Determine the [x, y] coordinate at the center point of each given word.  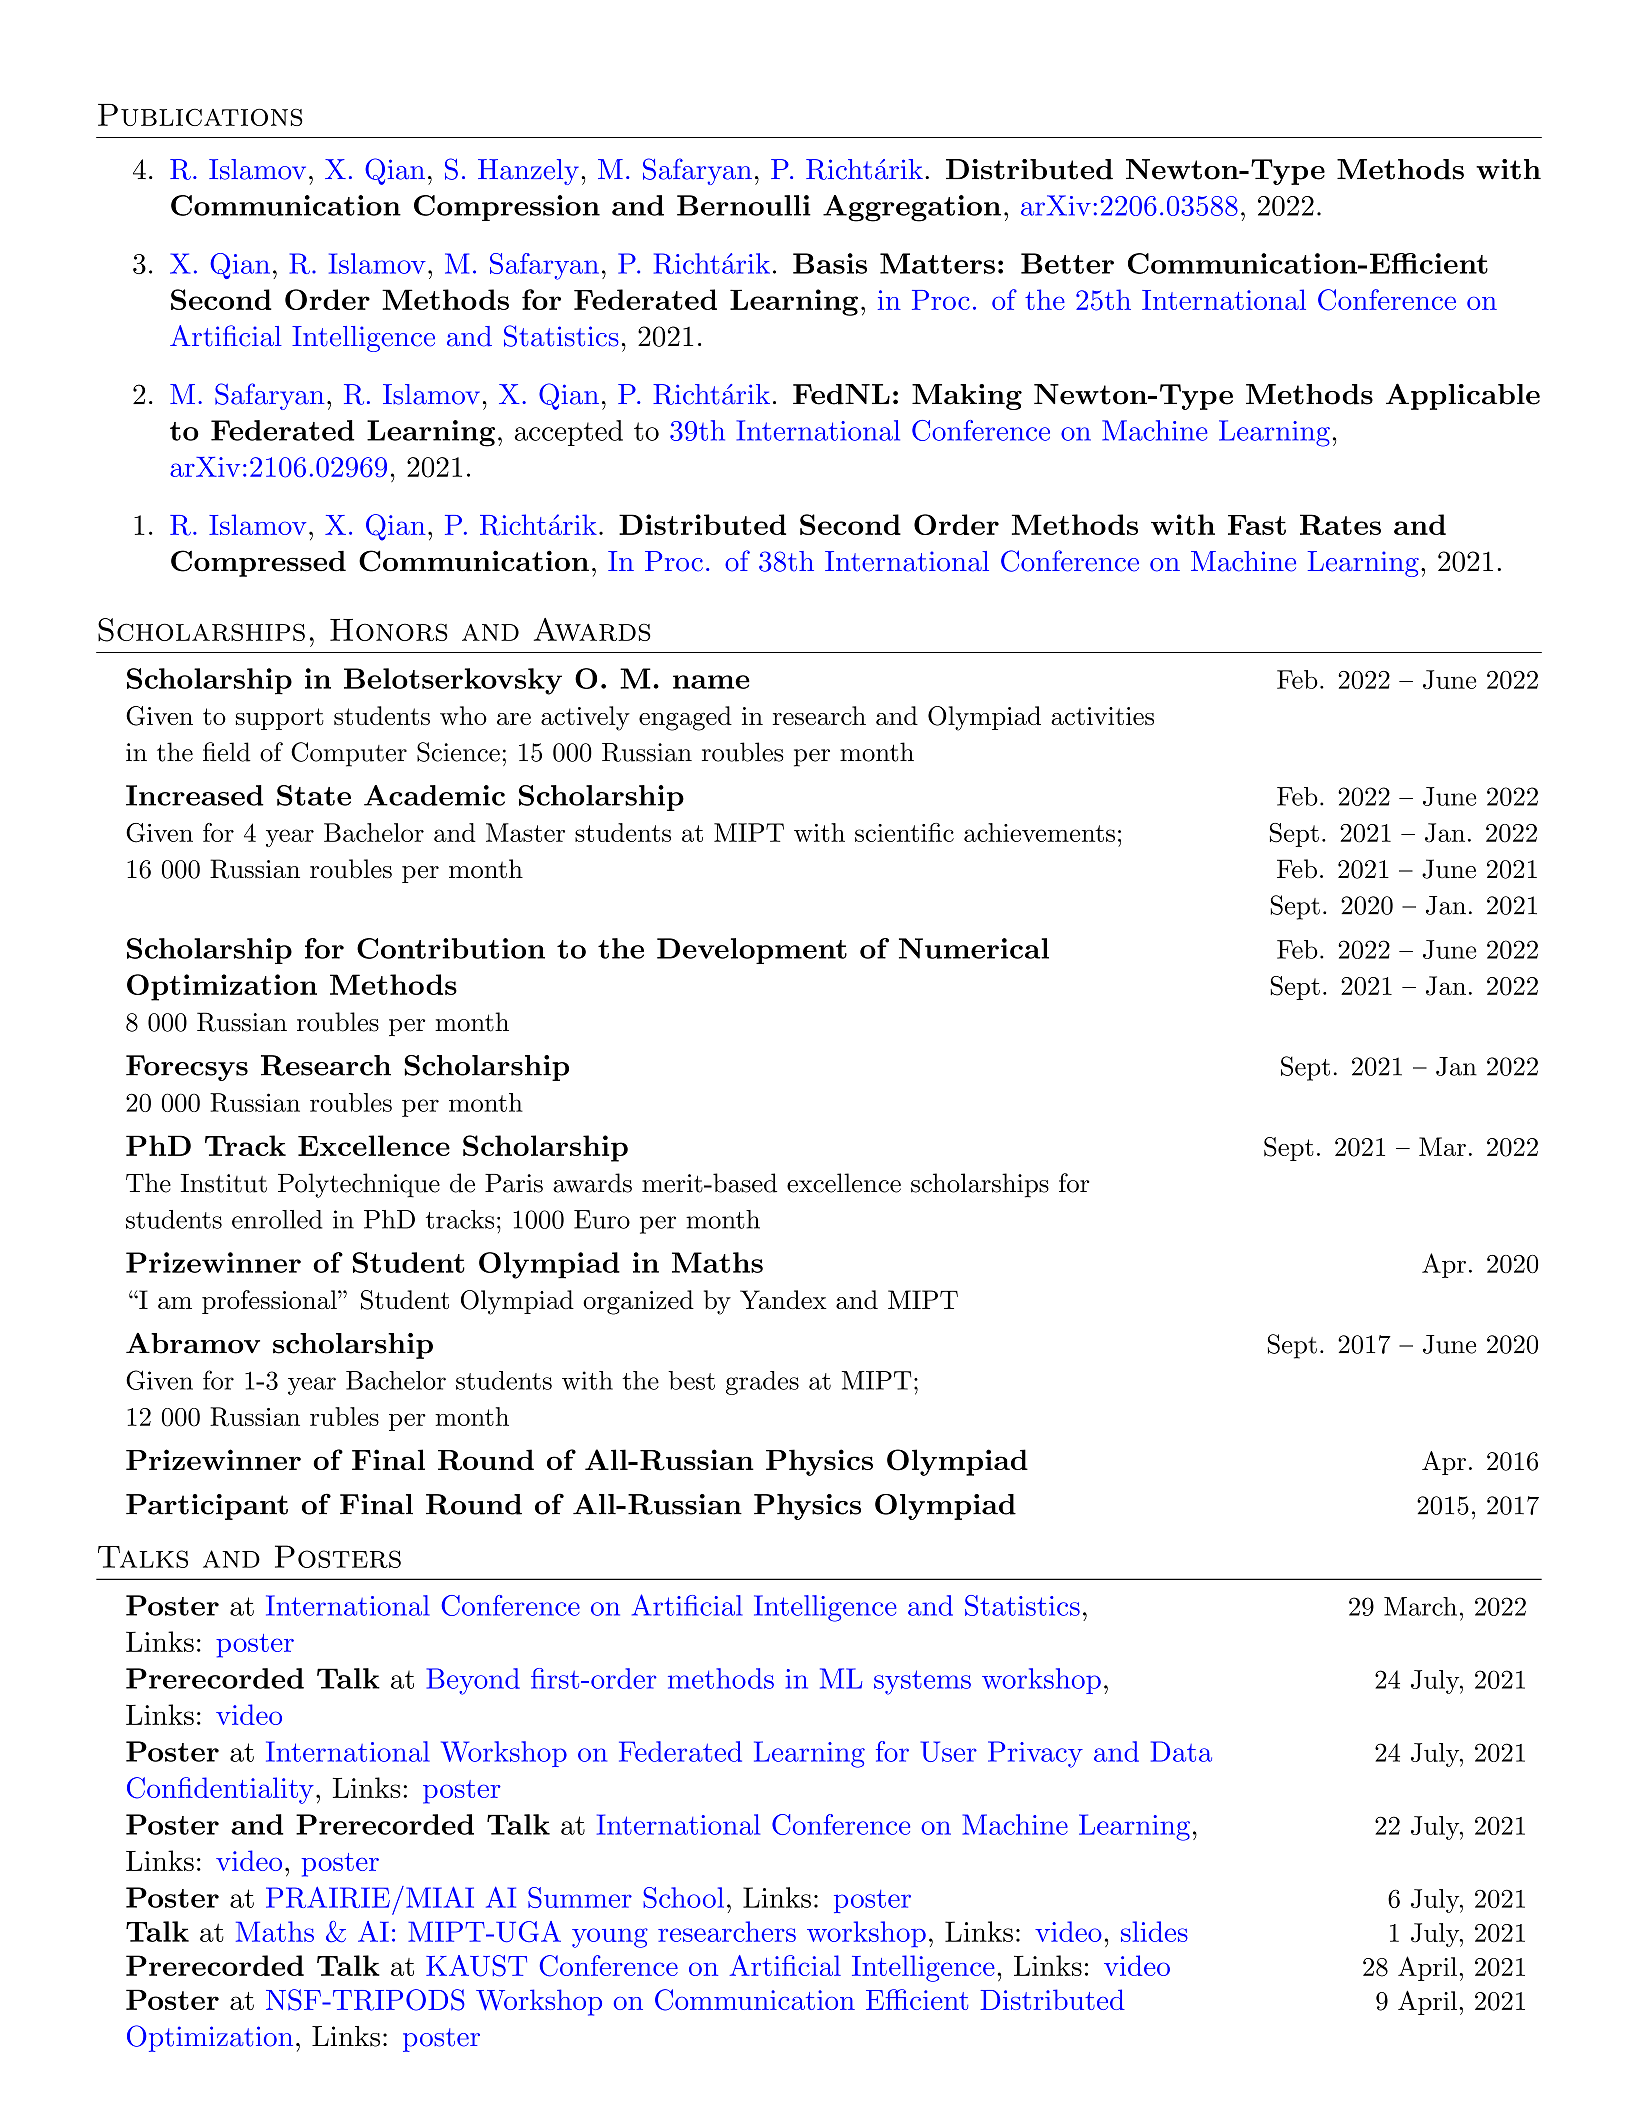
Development [752, 951]
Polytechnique [359, 1185]
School [683, 1897]
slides [1154, 1931]
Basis [830, 263]
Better [1067, 263]
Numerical [974, 948]
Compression [507, 208]
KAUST [476, 1966]
